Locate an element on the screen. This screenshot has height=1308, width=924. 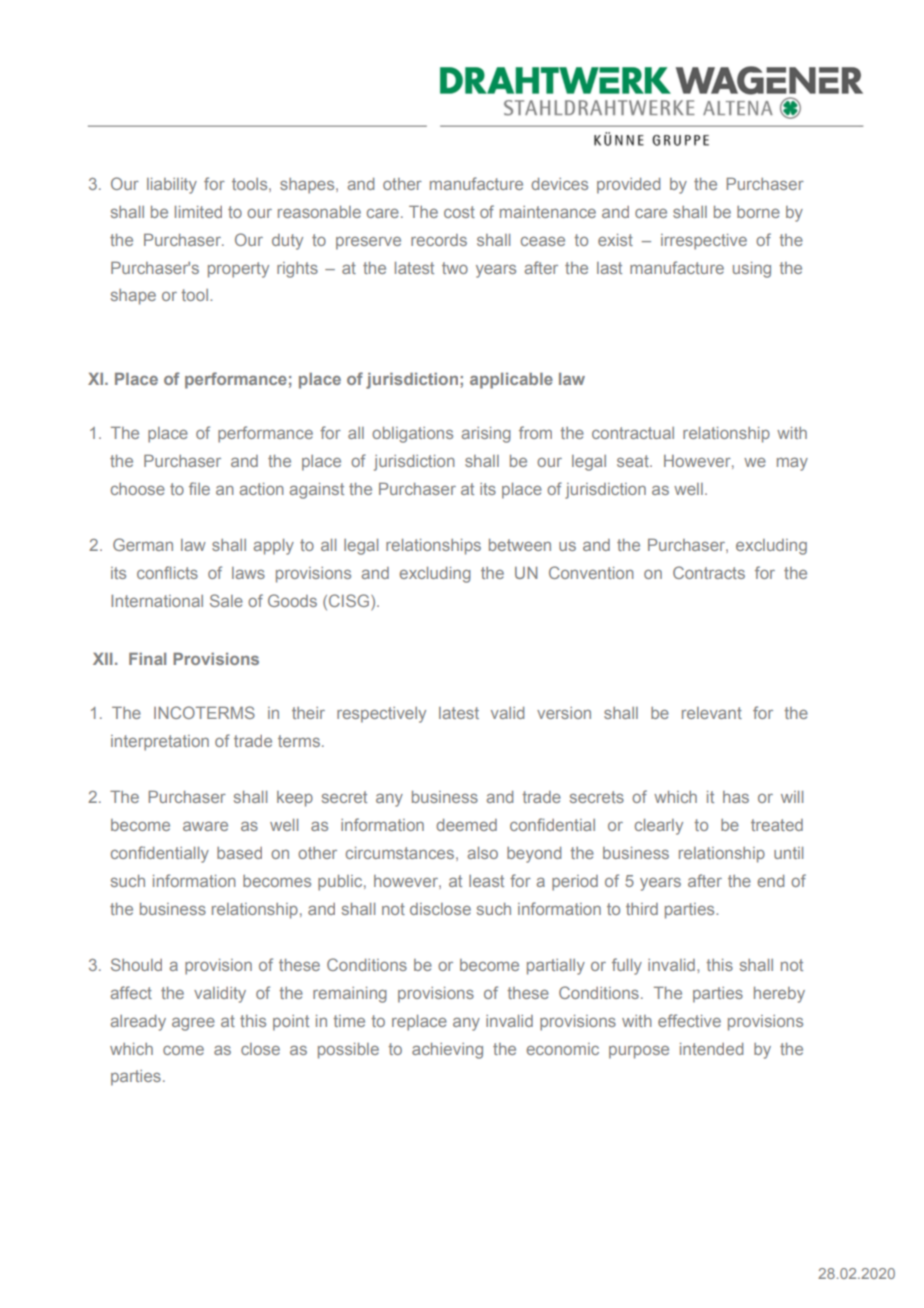
file is located at coordinates (199, 488).
